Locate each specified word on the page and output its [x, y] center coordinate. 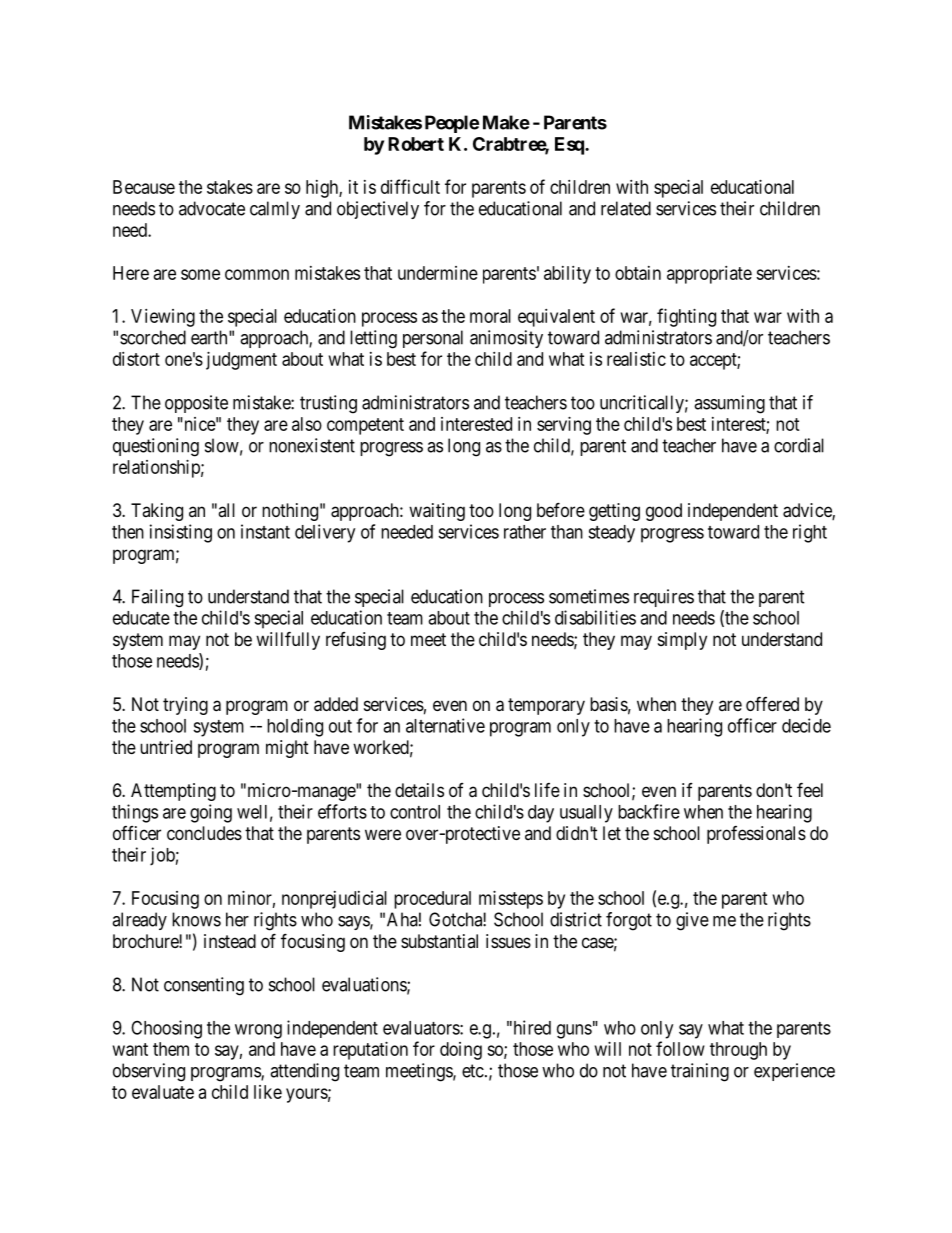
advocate [212, 208]
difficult [410, 186]
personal [433, 339]
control [415, 812]
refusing [356, 641]
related [626, 208]
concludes [204, 833]
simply [682, 641]
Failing [157, 598]
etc [473, 1071]
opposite [196, 404]
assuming [729, 404]
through [738, 1051]
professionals [756, 835]
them [171, 1049]
